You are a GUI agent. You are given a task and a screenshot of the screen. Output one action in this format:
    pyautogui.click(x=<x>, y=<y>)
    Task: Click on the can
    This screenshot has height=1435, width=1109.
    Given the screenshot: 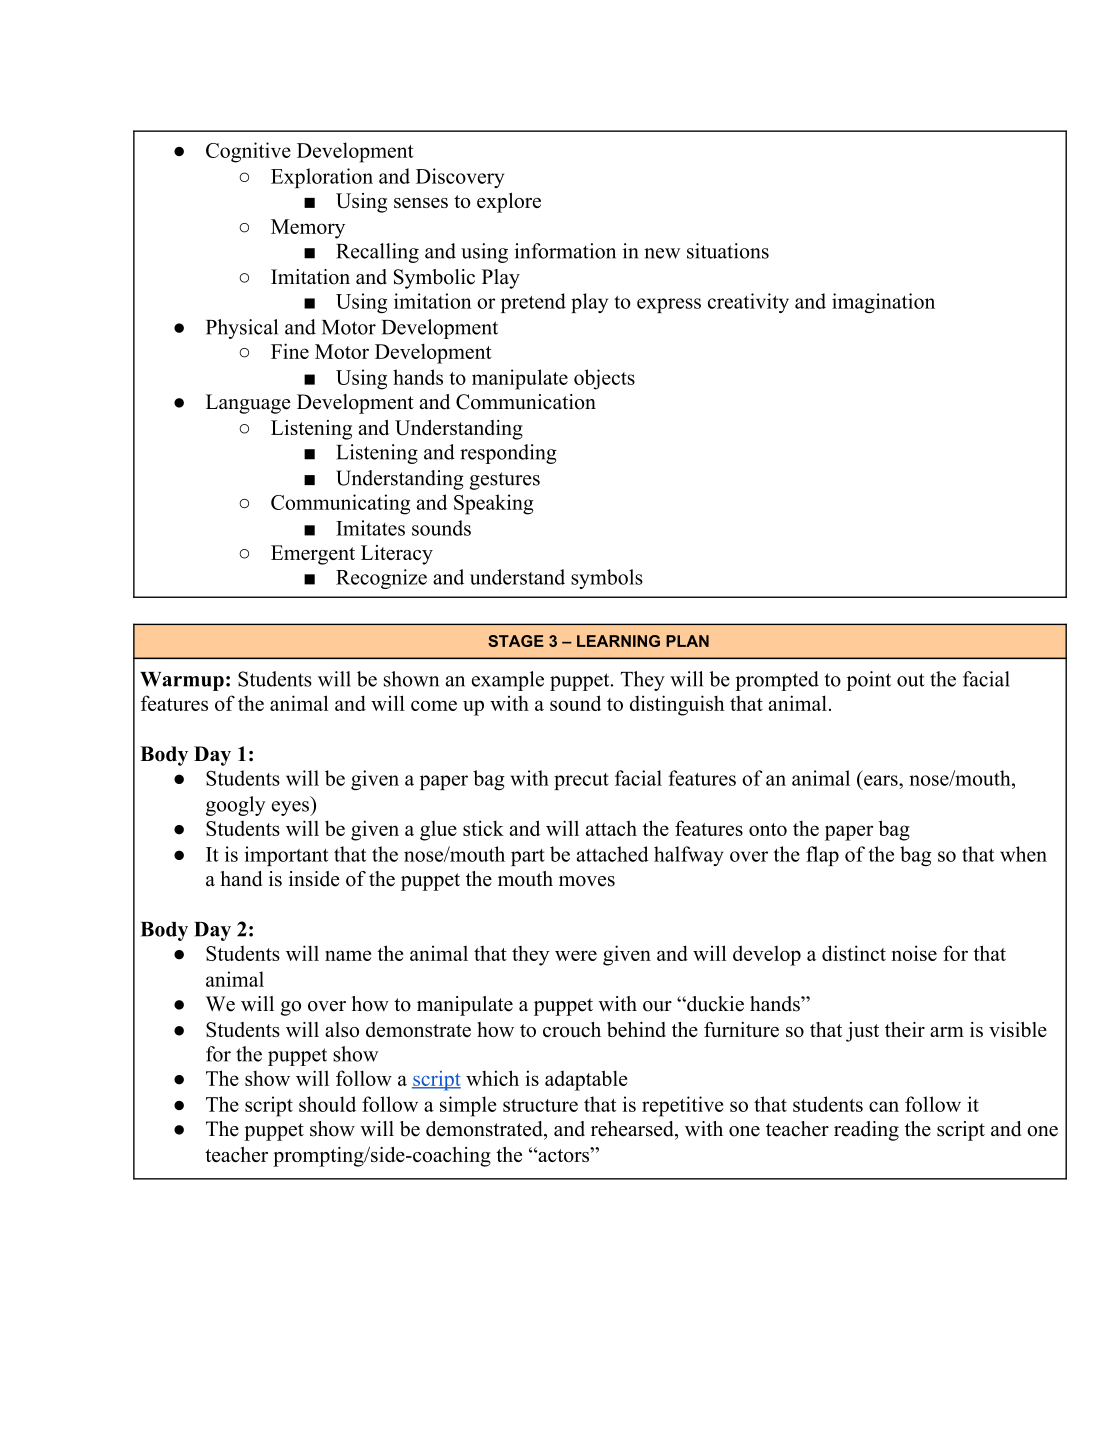 What is the action you would take?
    pyautogui.click(x=884, y=1106)
